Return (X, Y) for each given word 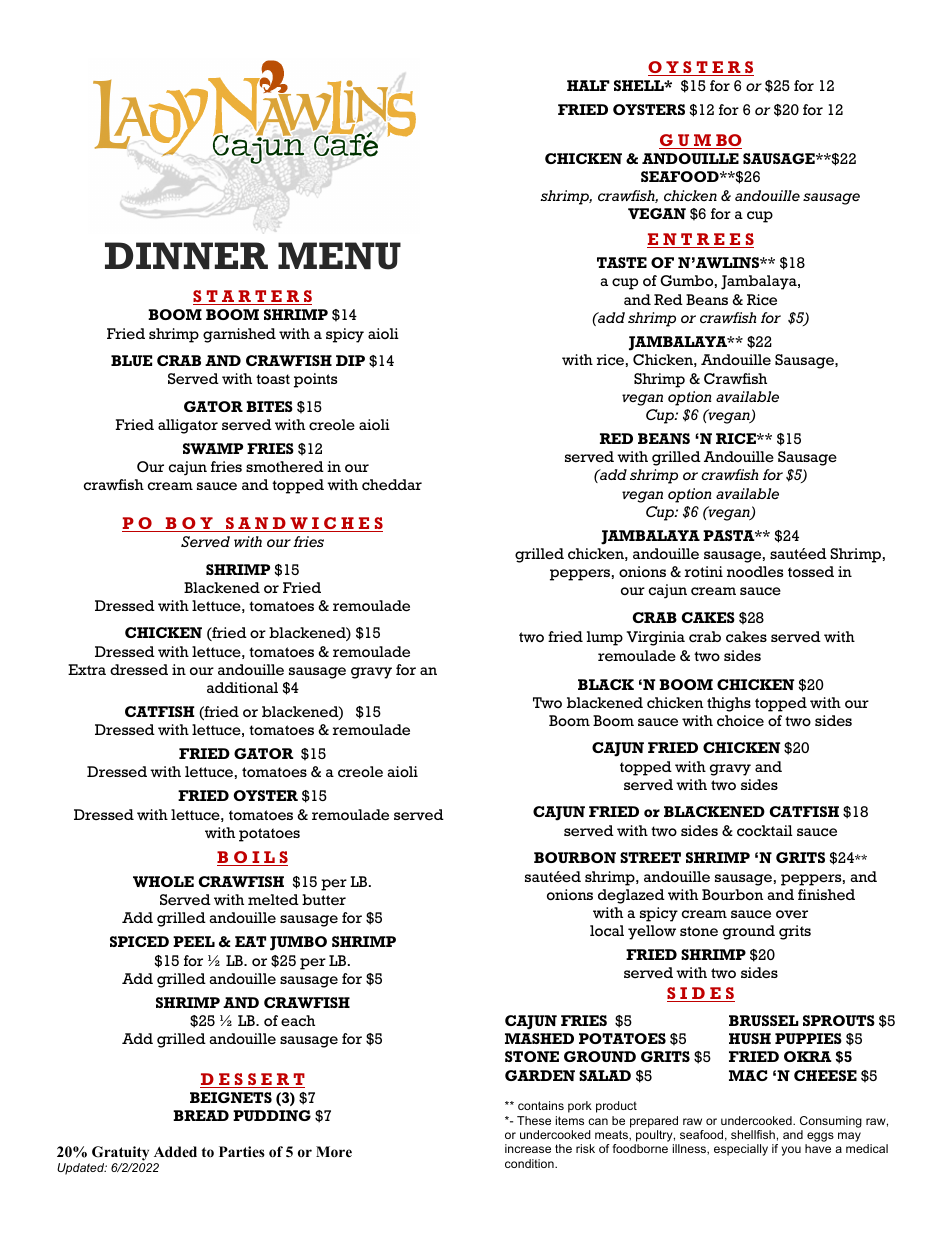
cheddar (392, 485)
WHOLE (163, 881)
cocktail (765, 830)
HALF (588, 85)
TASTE (622, 262)
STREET (650, 857)
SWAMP (213, 448)
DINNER (186, 255)
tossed (811, 572)
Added (175, 1151)
